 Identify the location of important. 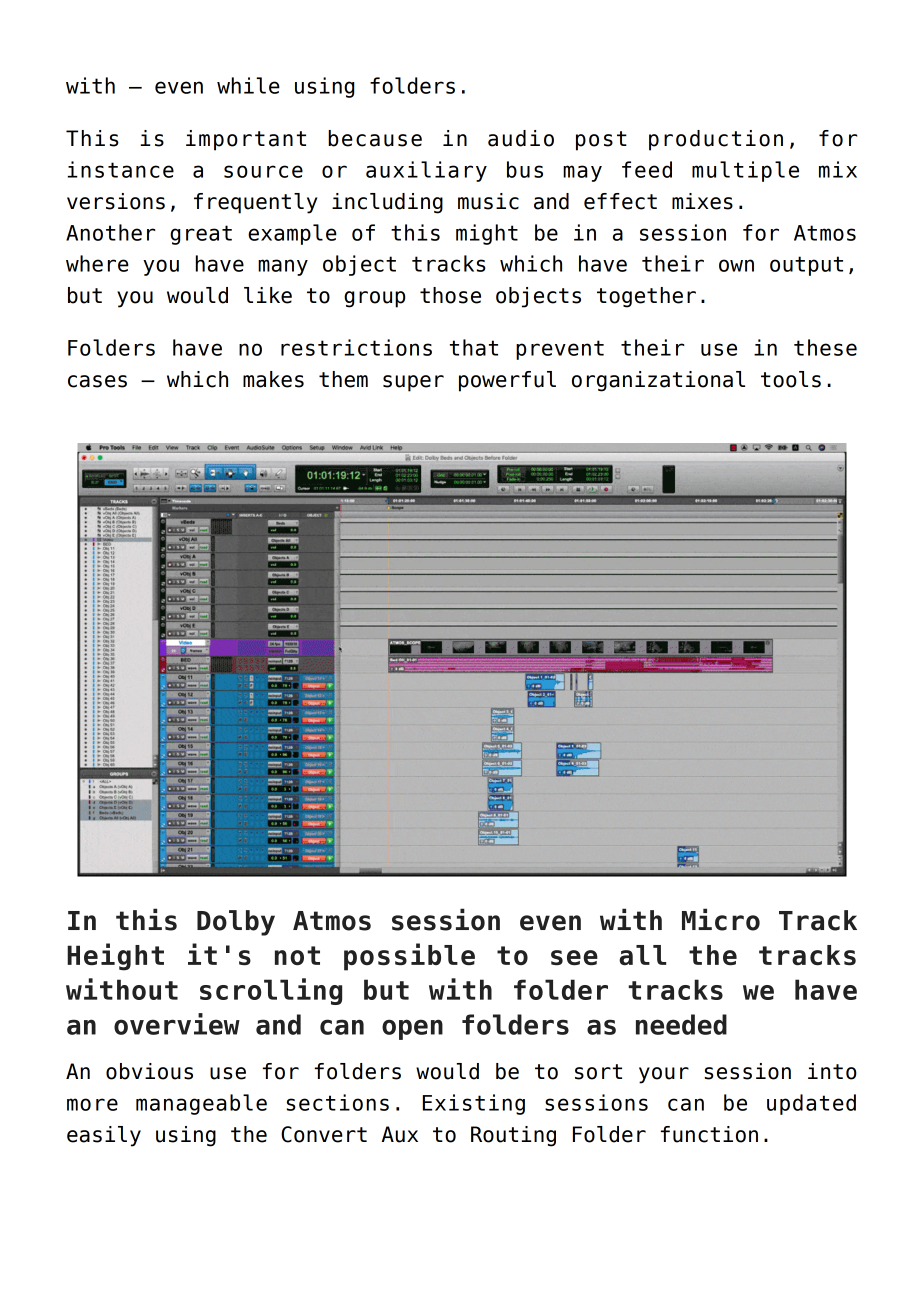
(246, 140).
